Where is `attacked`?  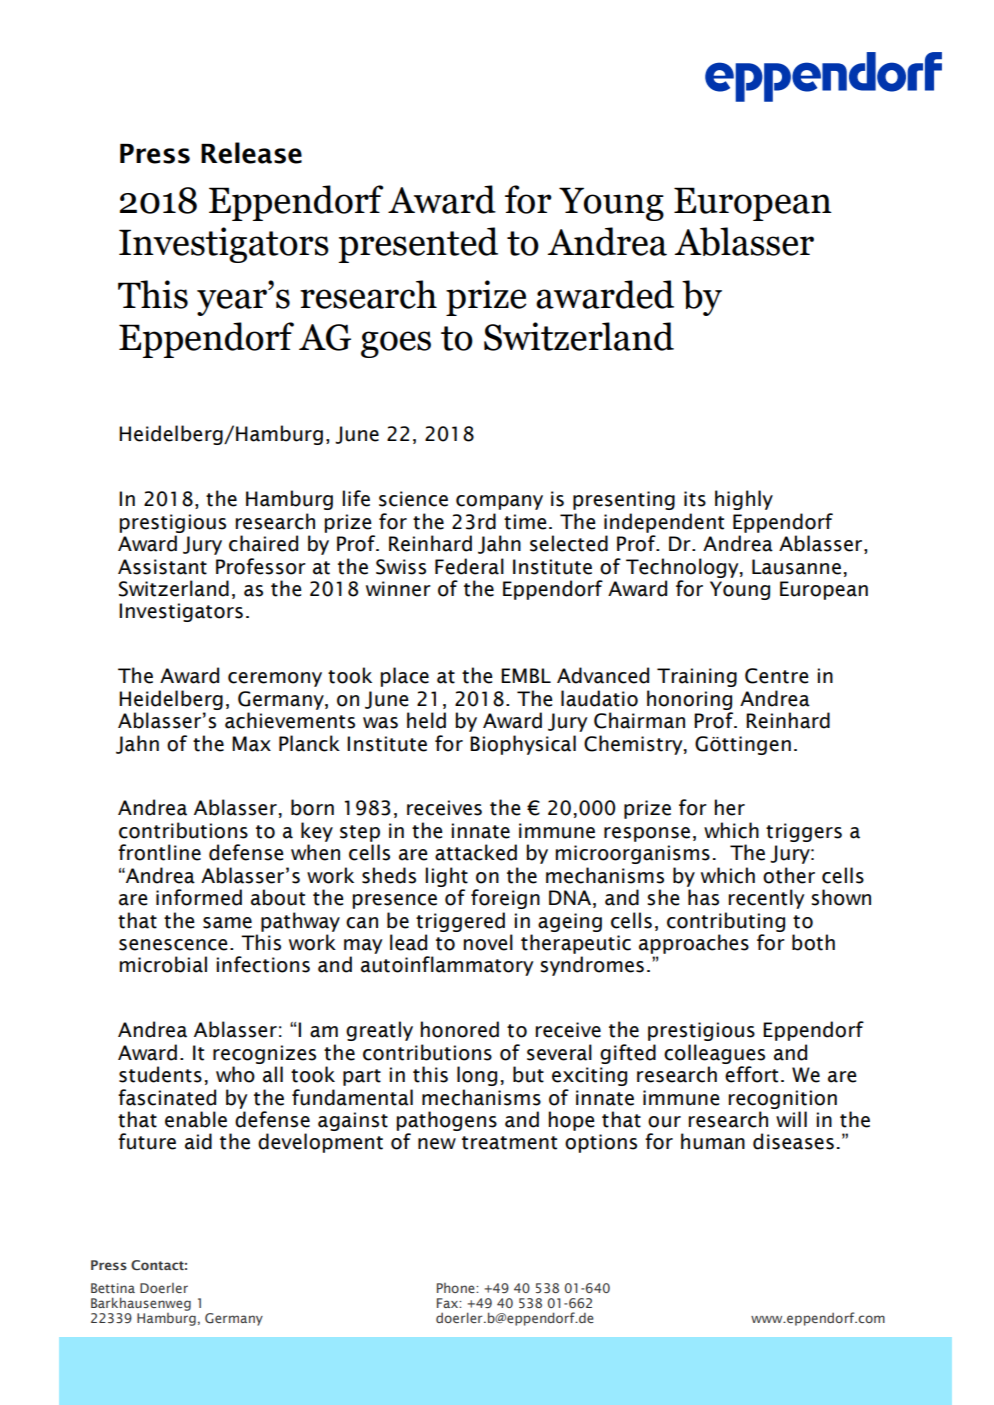
attacked is located at coordinates (476, 852).
